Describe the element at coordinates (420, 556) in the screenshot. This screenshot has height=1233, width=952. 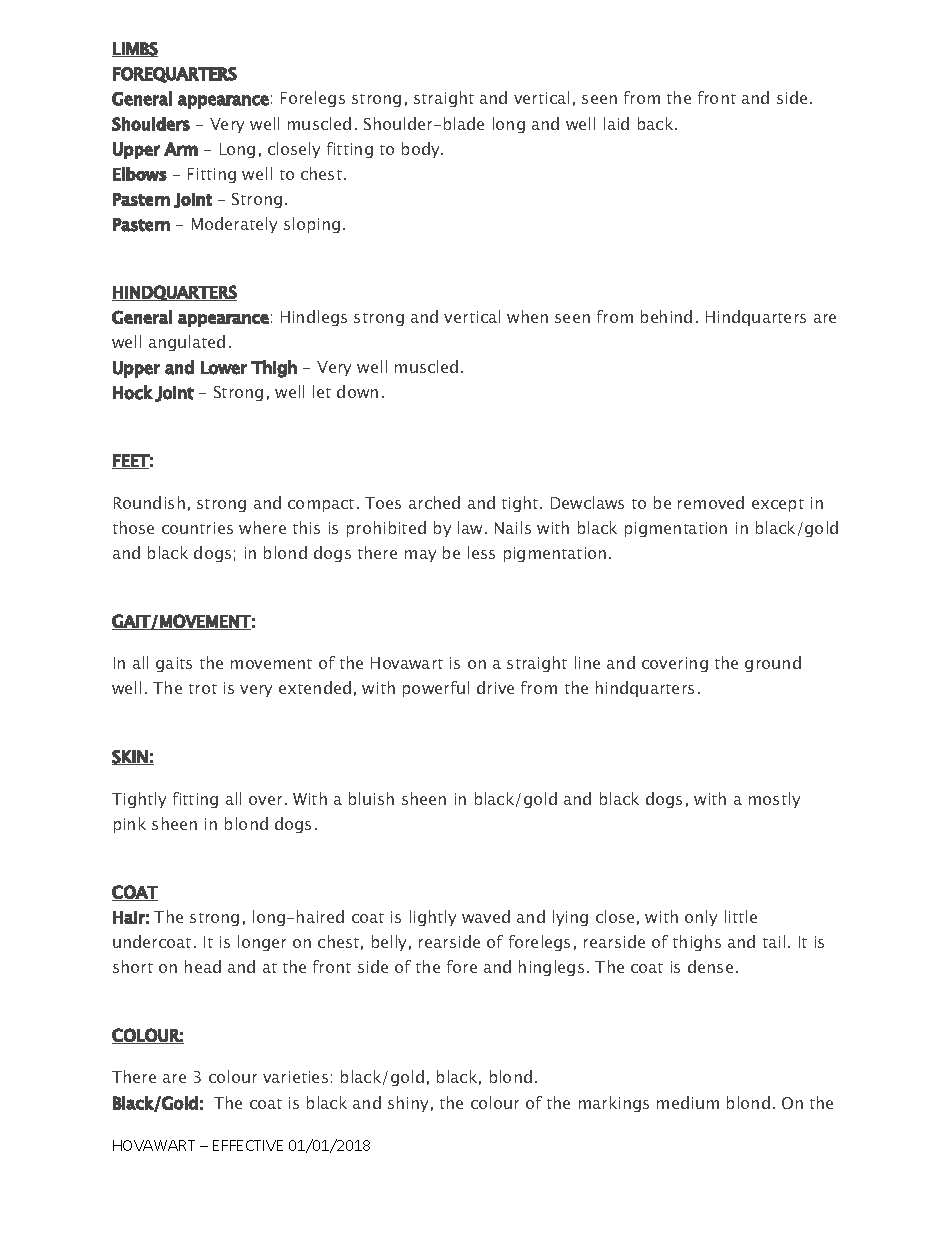
I see `may` at that location.
